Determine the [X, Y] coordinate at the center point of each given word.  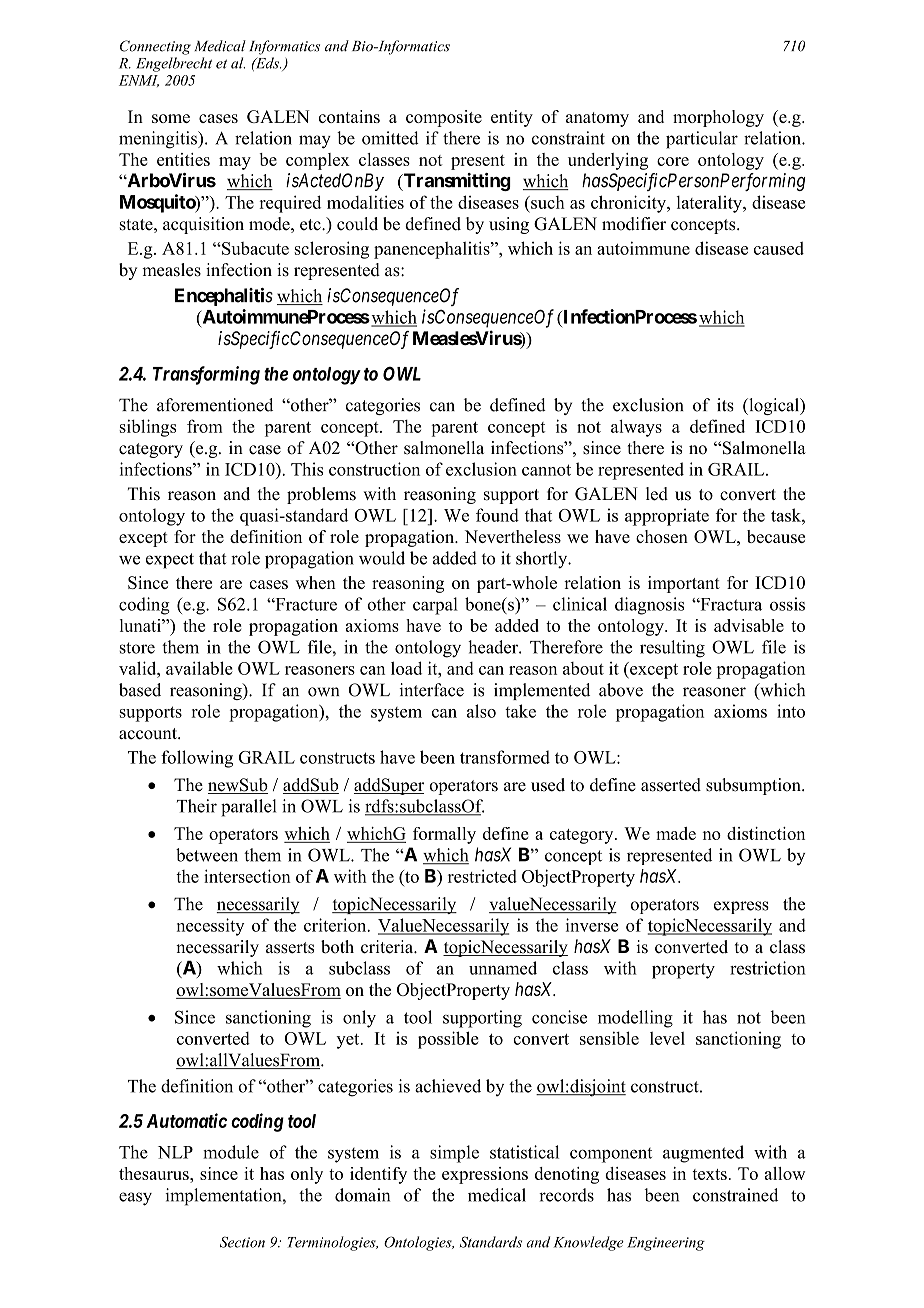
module [231, 1152]
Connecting [155, 47]
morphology [718, 118]
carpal [435, 606]
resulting [672, 649]
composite [444, 118]
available [199, 668]
